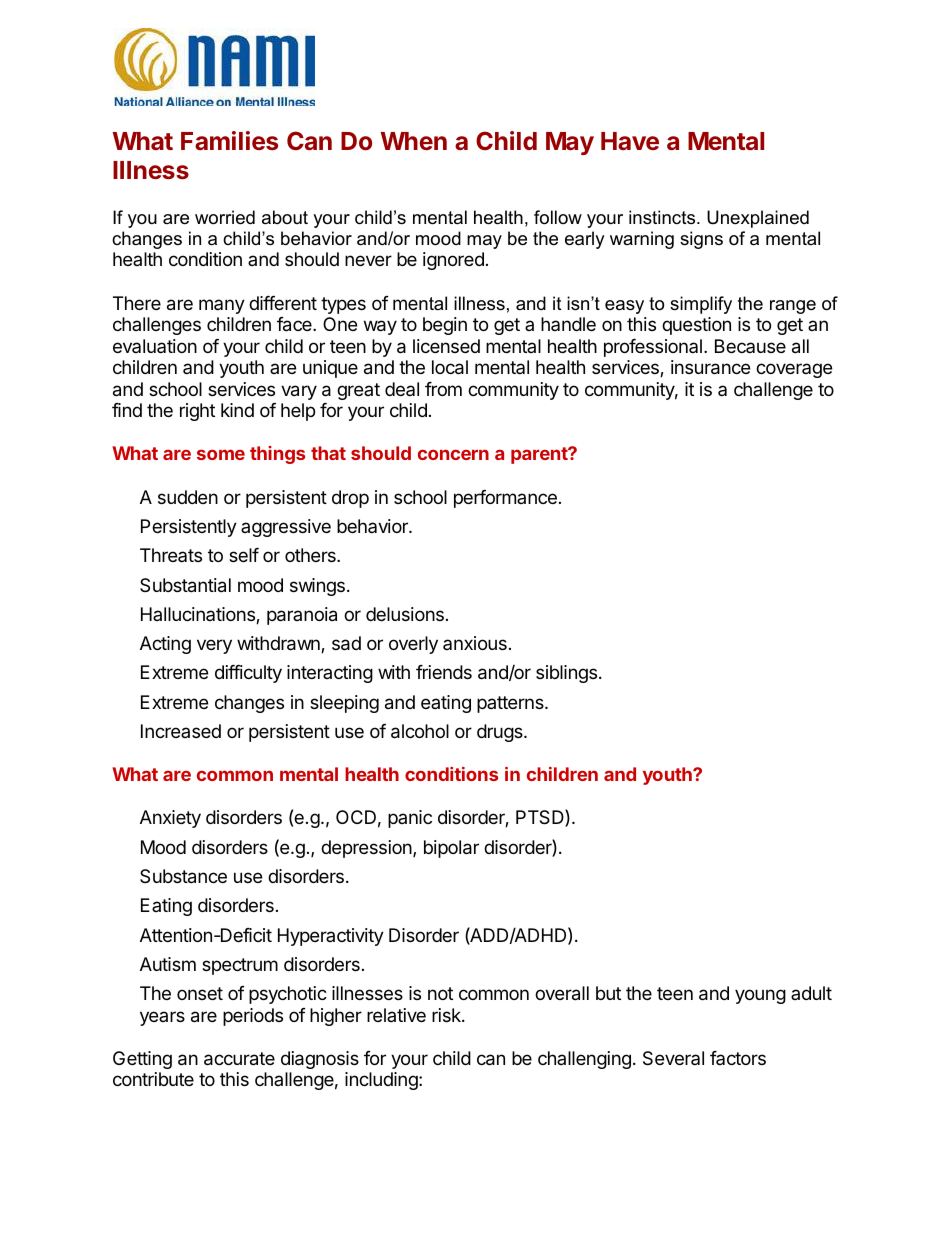 This screenshot has height=1233, width=952. What do you see at coordinates (413, 141) in the screenshot?
I see `When` at bounding box center [413, 141].
